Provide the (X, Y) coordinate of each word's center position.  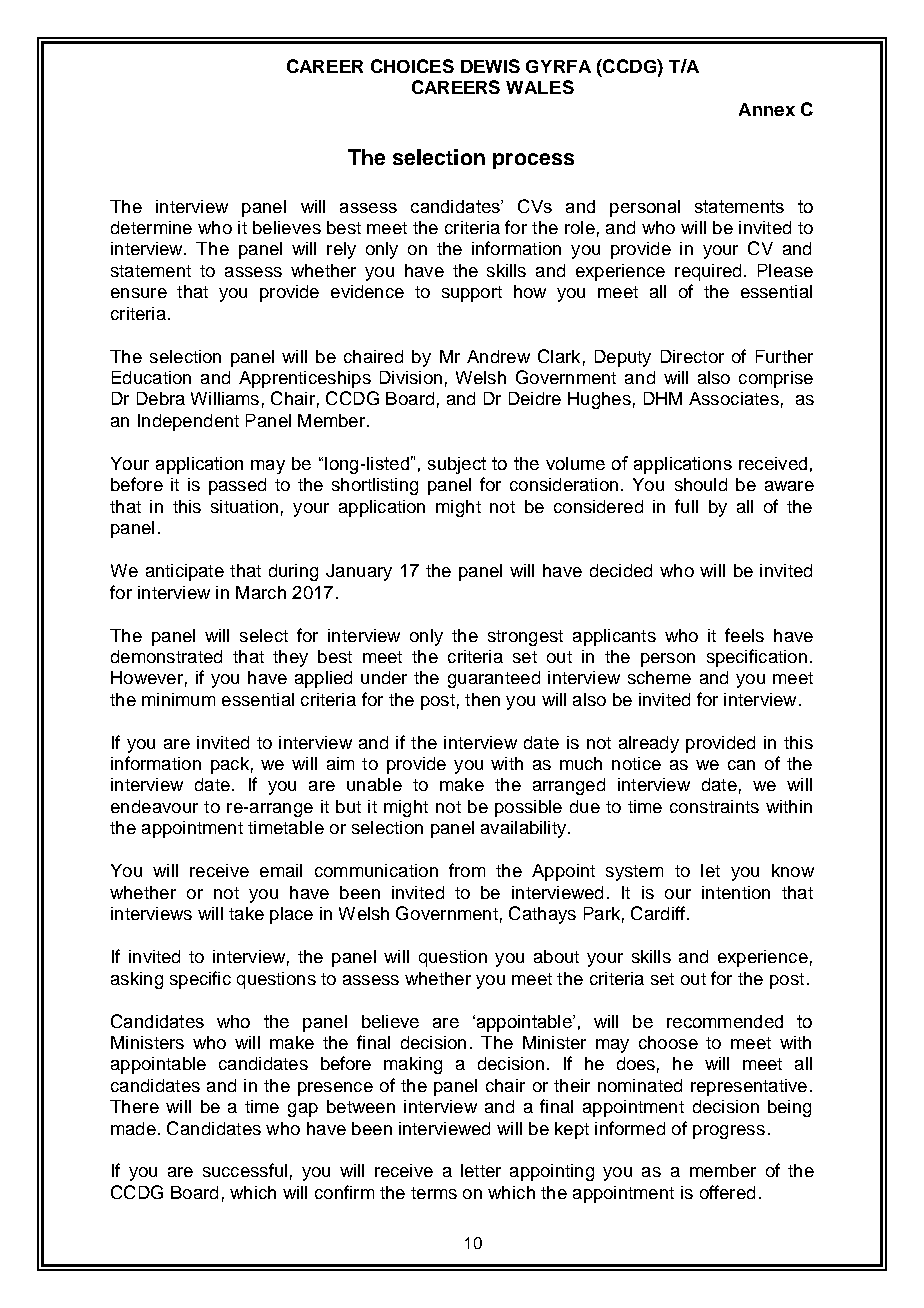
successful (245, 1170)
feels (744, 635)
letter (481, 1170)
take (246, 913)
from (467, 870)
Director (692, 356)
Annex (767, 109)
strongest (525, 638)
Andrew (498, 356)
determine (151, 227)
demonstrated (166, 656)
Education (151, 377)
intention (736, 892)
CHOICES (412, 66)
